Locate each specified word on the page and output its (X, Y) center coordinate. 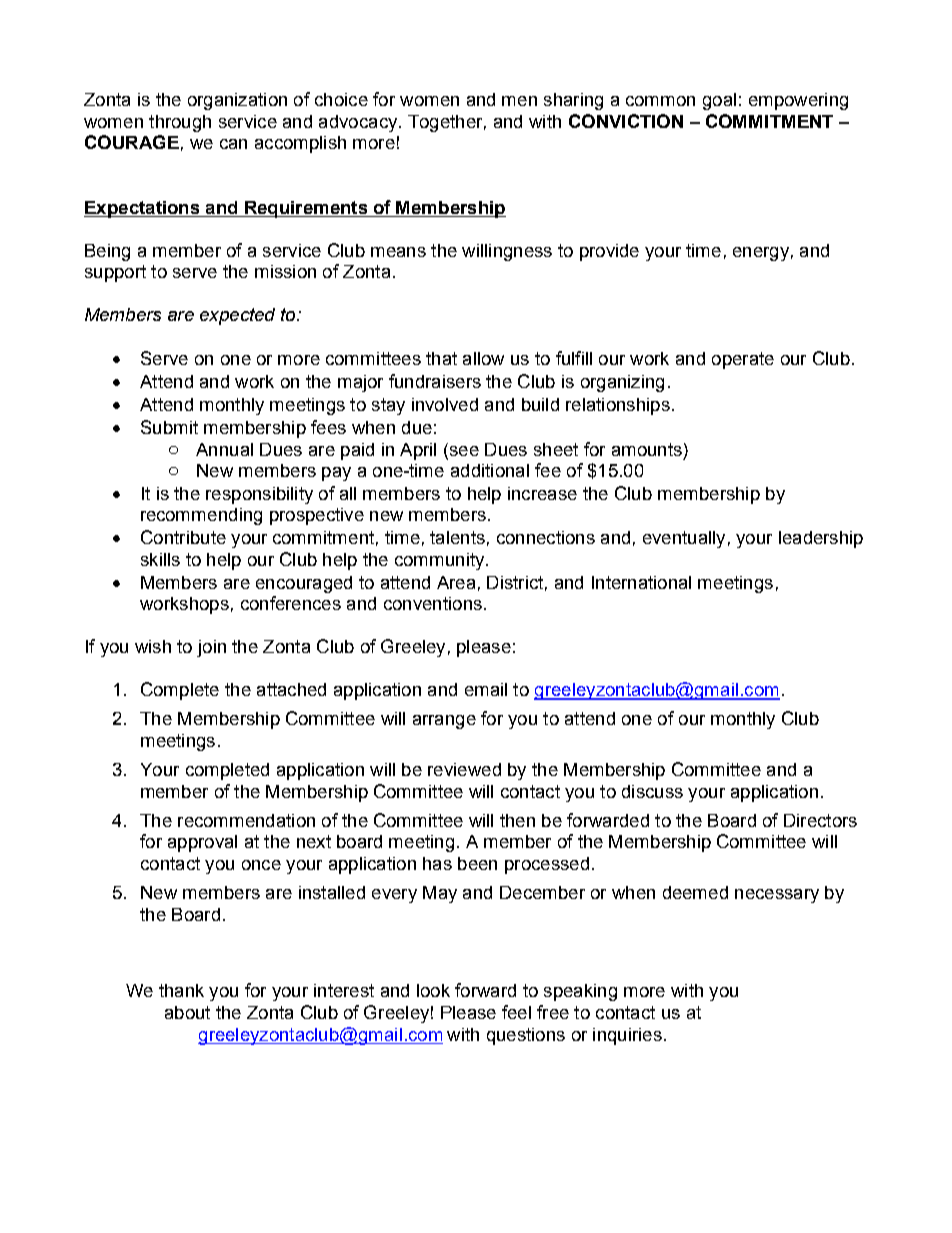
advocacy (359, 123)
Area (456, 582)
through (180, 123)
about (187, 1012)
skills (160, 559)
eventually (684, 539)
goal (719, 101)
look (433, 990)
